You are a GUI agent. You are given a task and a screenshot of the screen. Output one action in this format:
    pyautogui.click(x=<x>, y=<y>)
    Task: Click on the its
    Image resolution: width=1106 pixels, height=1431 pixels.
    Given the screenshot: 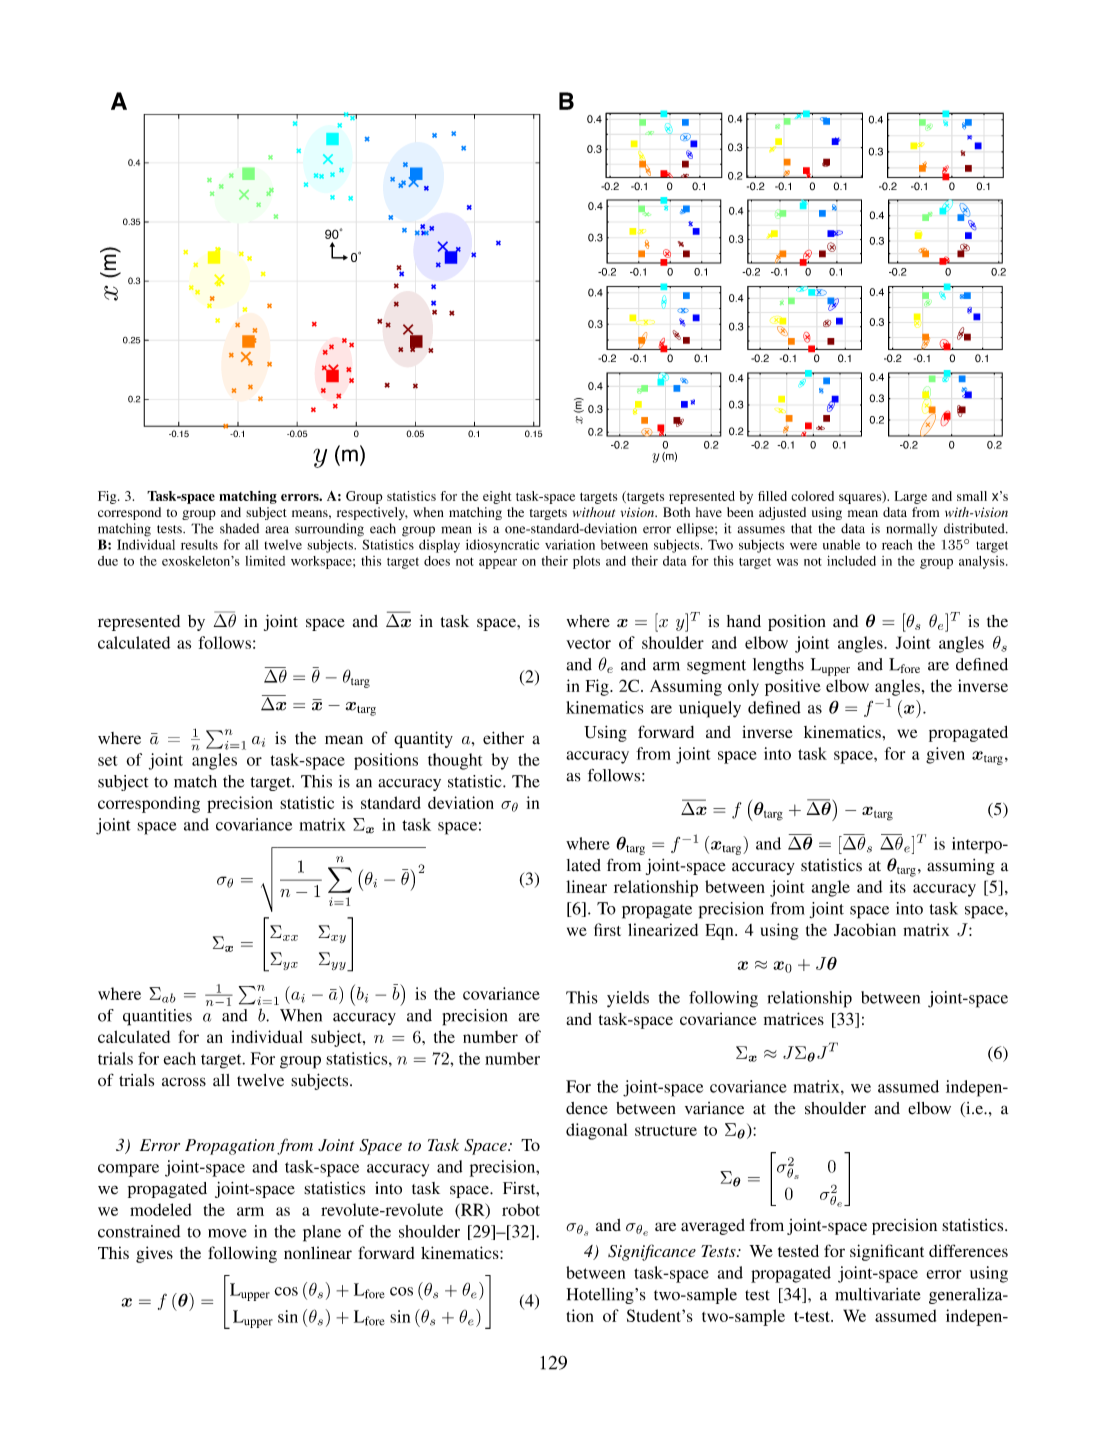 What is the action you would take?
    pyautogui.click(x=897, y=886)
